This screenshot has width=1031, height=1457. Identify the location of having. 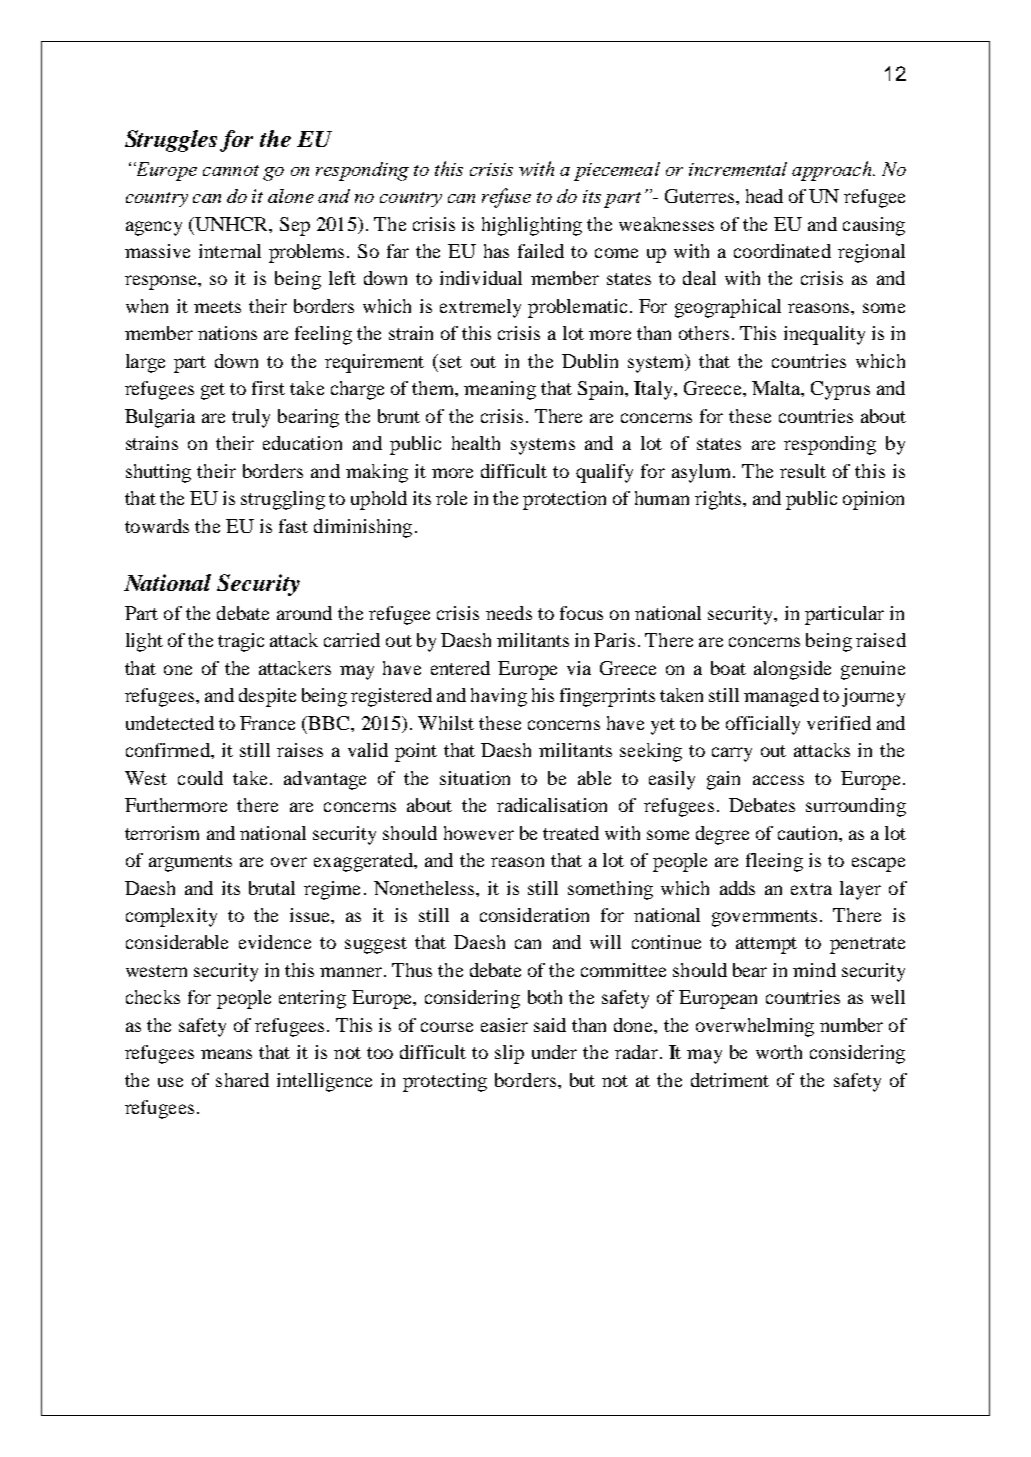
(499, 697).
